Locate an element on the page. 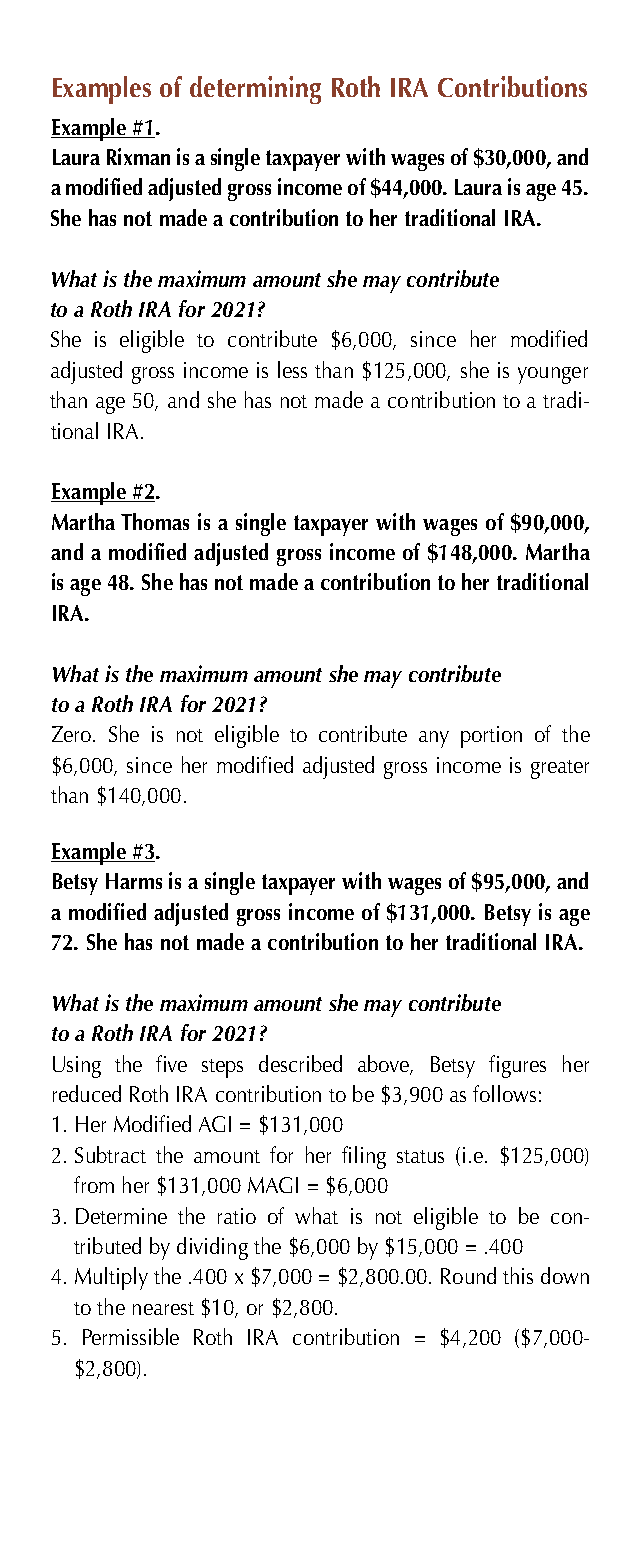 The image size is (638, 1550). determining is located at coordinates (255, 90).
